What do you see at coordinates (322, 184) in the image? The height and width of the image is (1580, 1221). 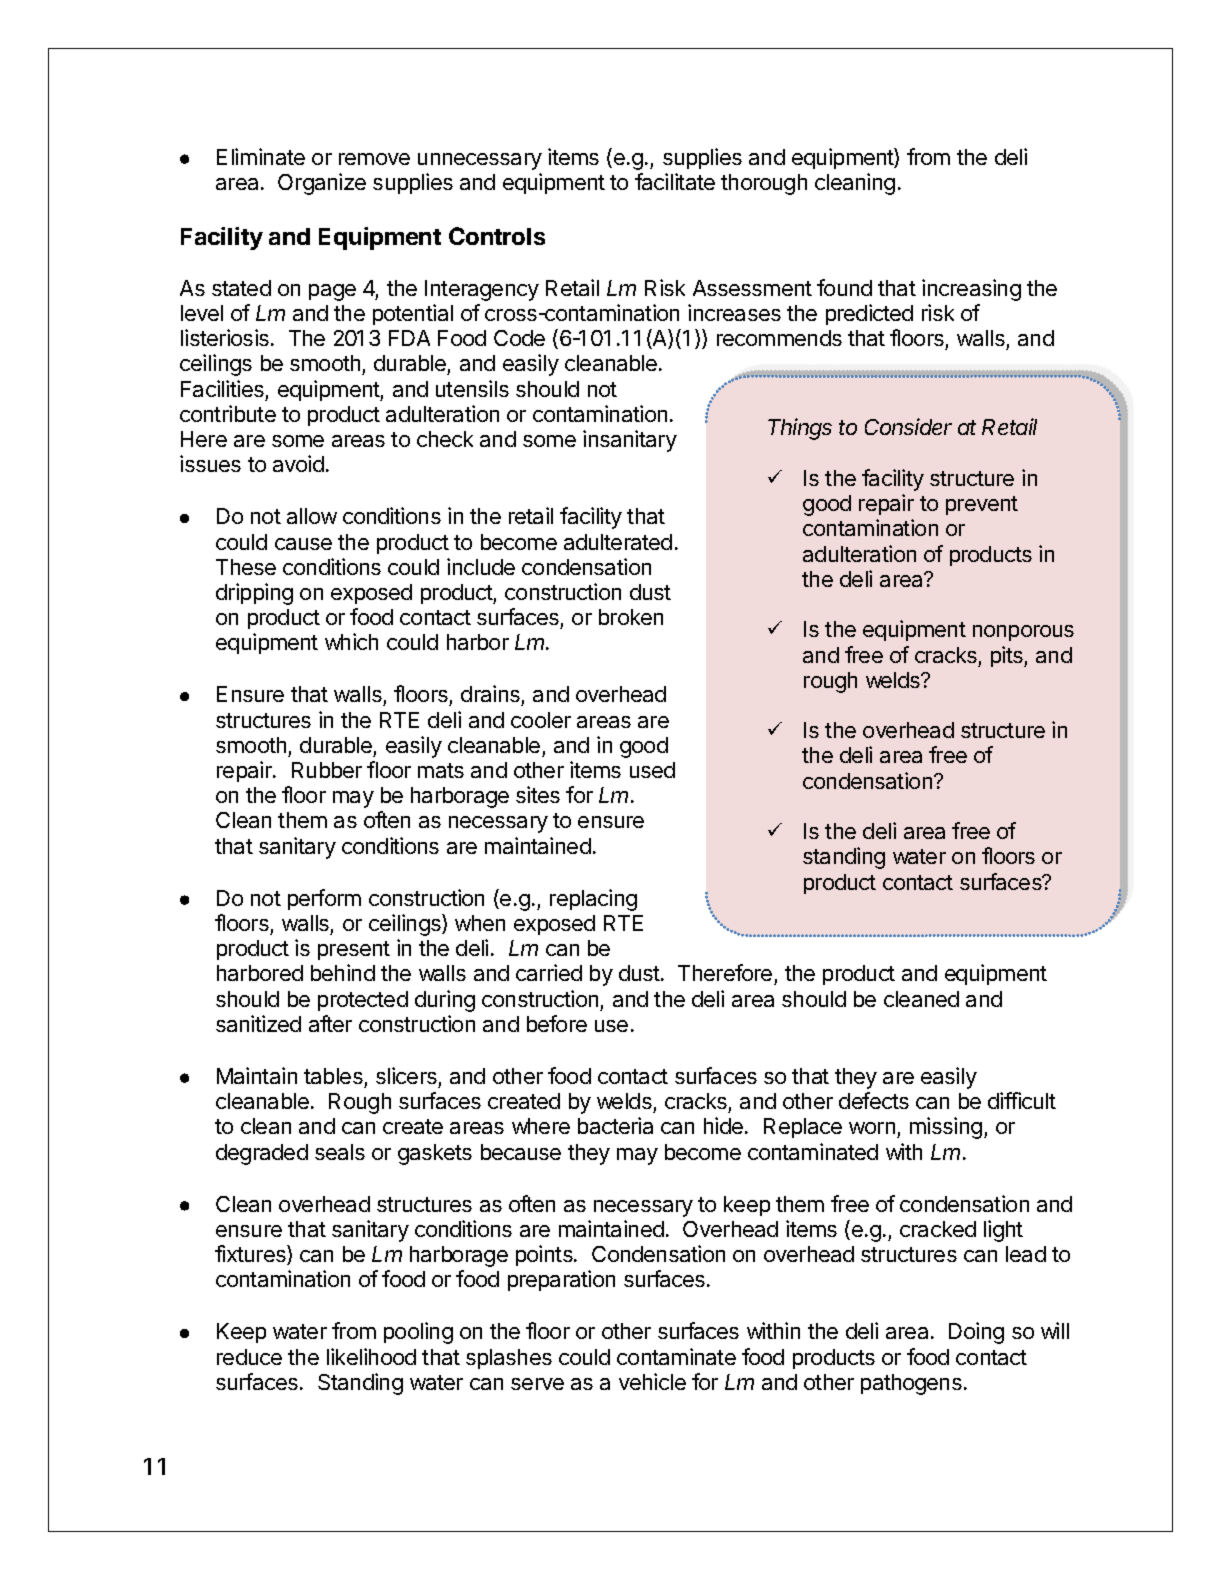 I see `Organize` at bounding box center [322, 184].
